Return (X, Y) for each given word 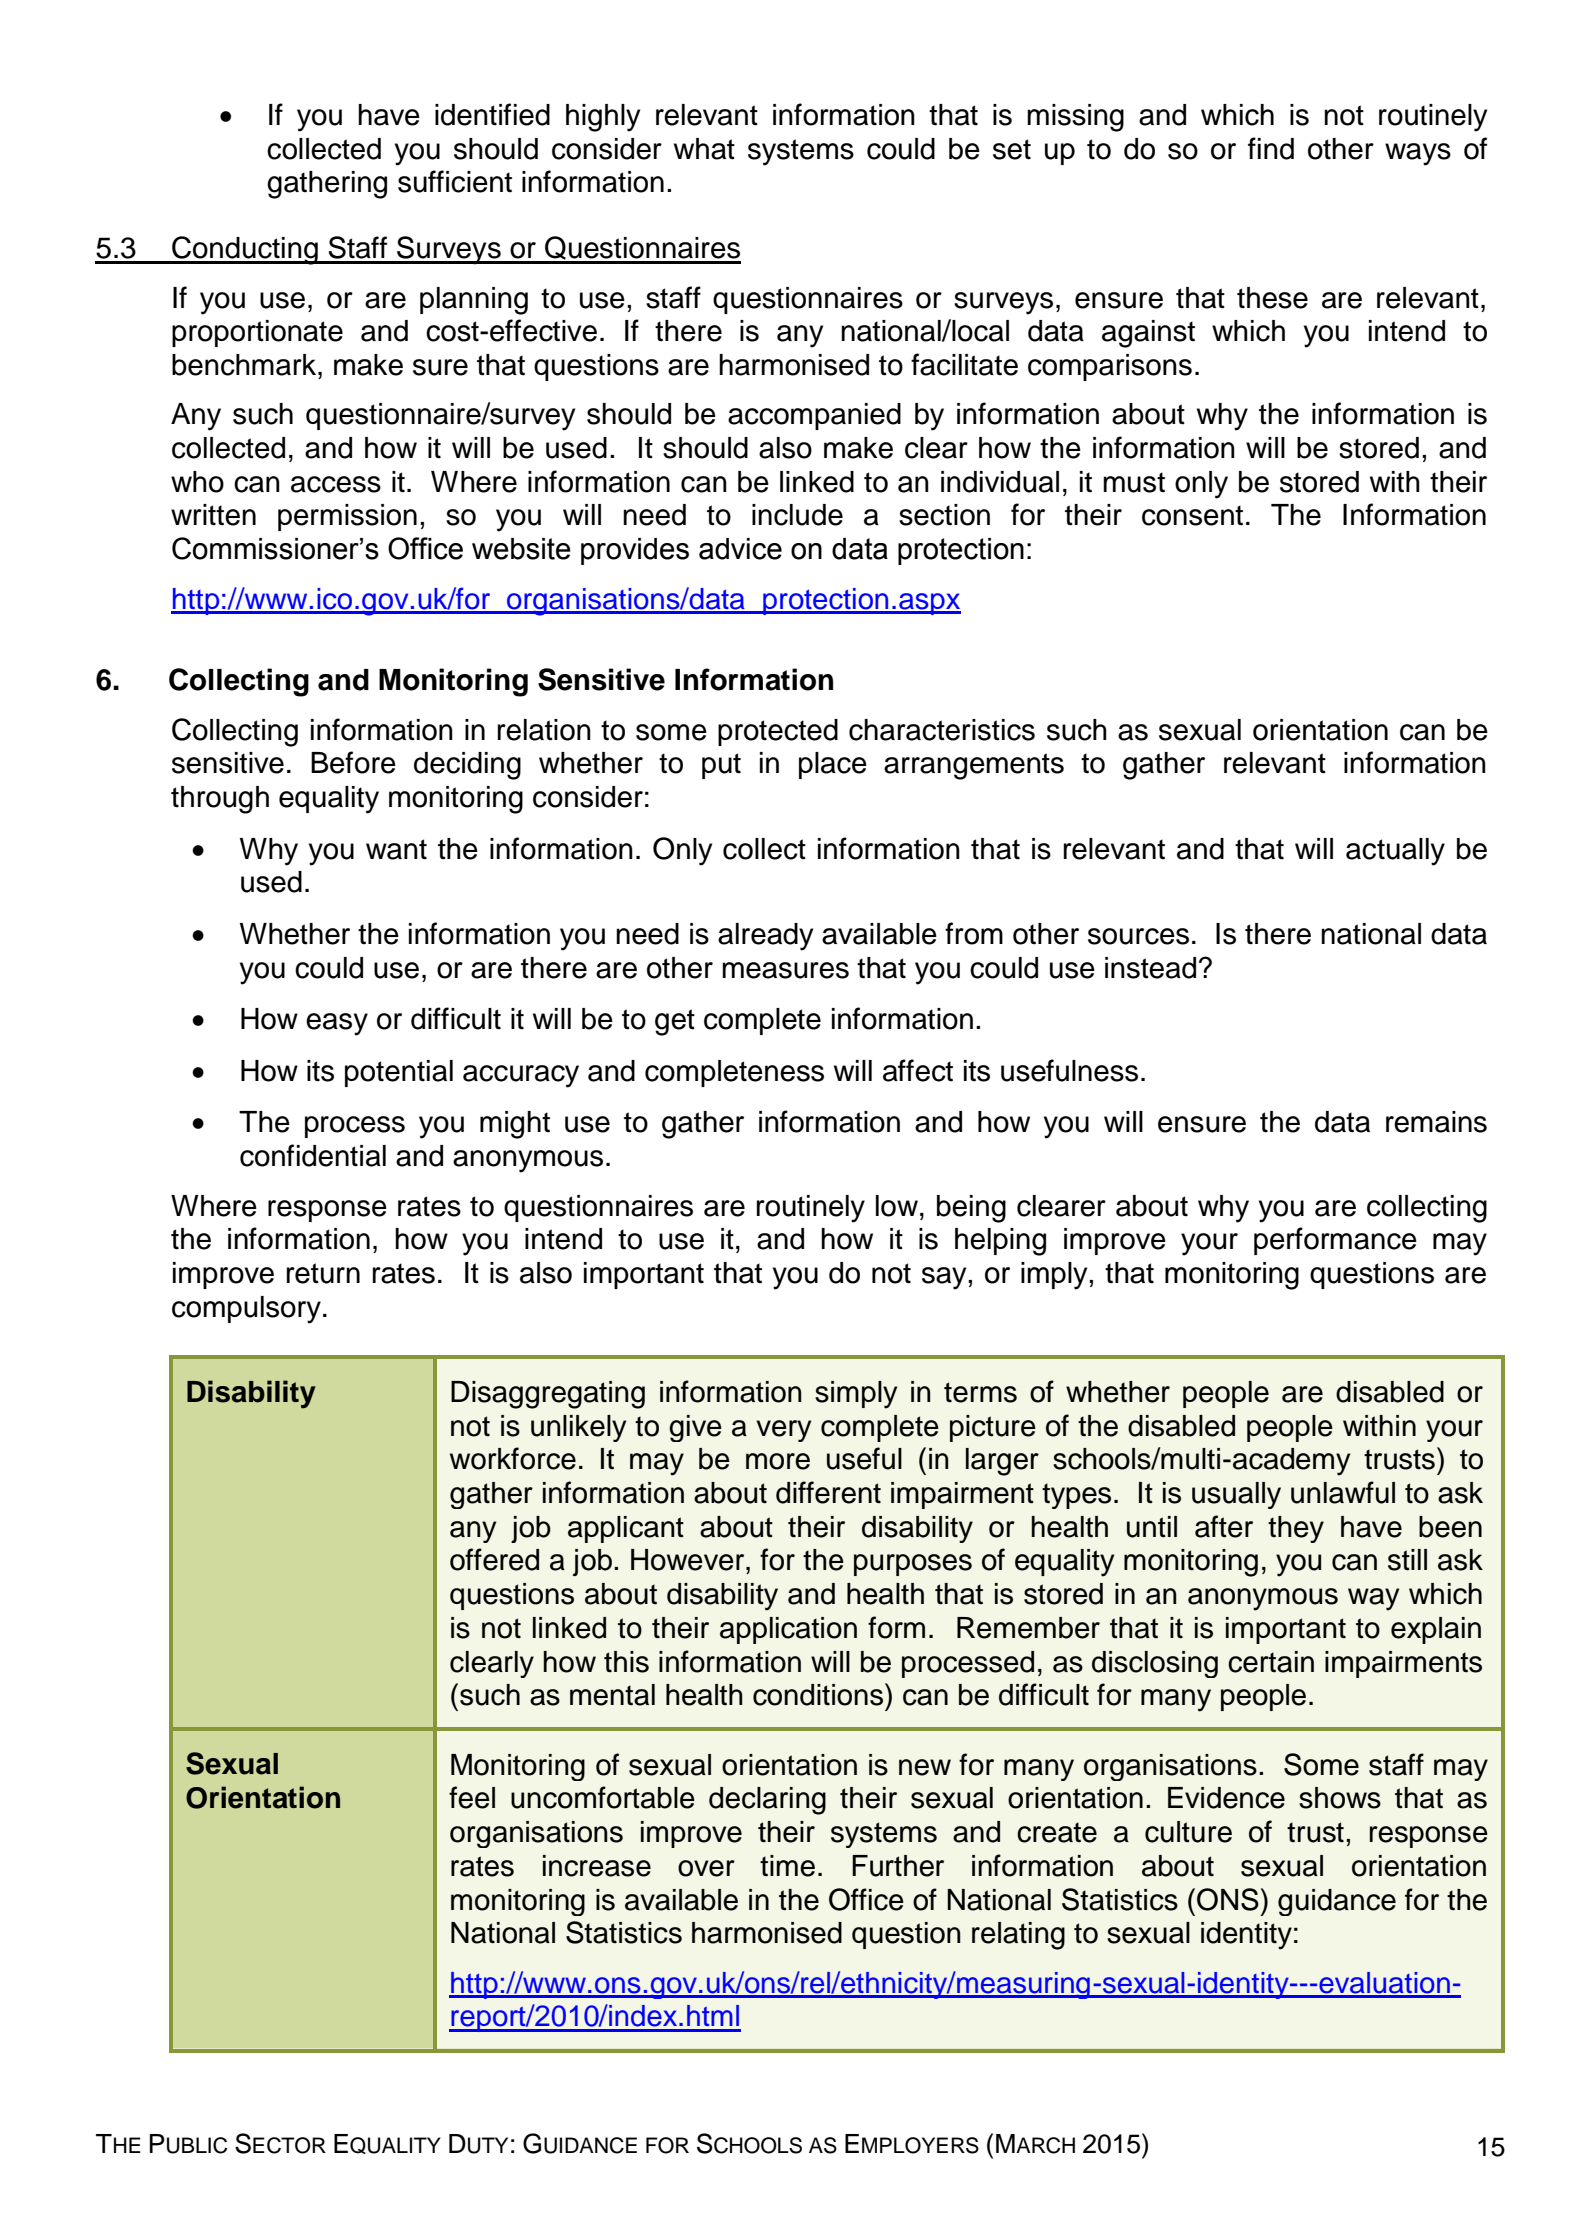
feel (472, 1797)
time (787, 1866)
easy (337, 1024)
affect (918, 1070)
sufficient (455, 181)
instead (1150, 968)
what (704, 149)
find (1271, 148)
